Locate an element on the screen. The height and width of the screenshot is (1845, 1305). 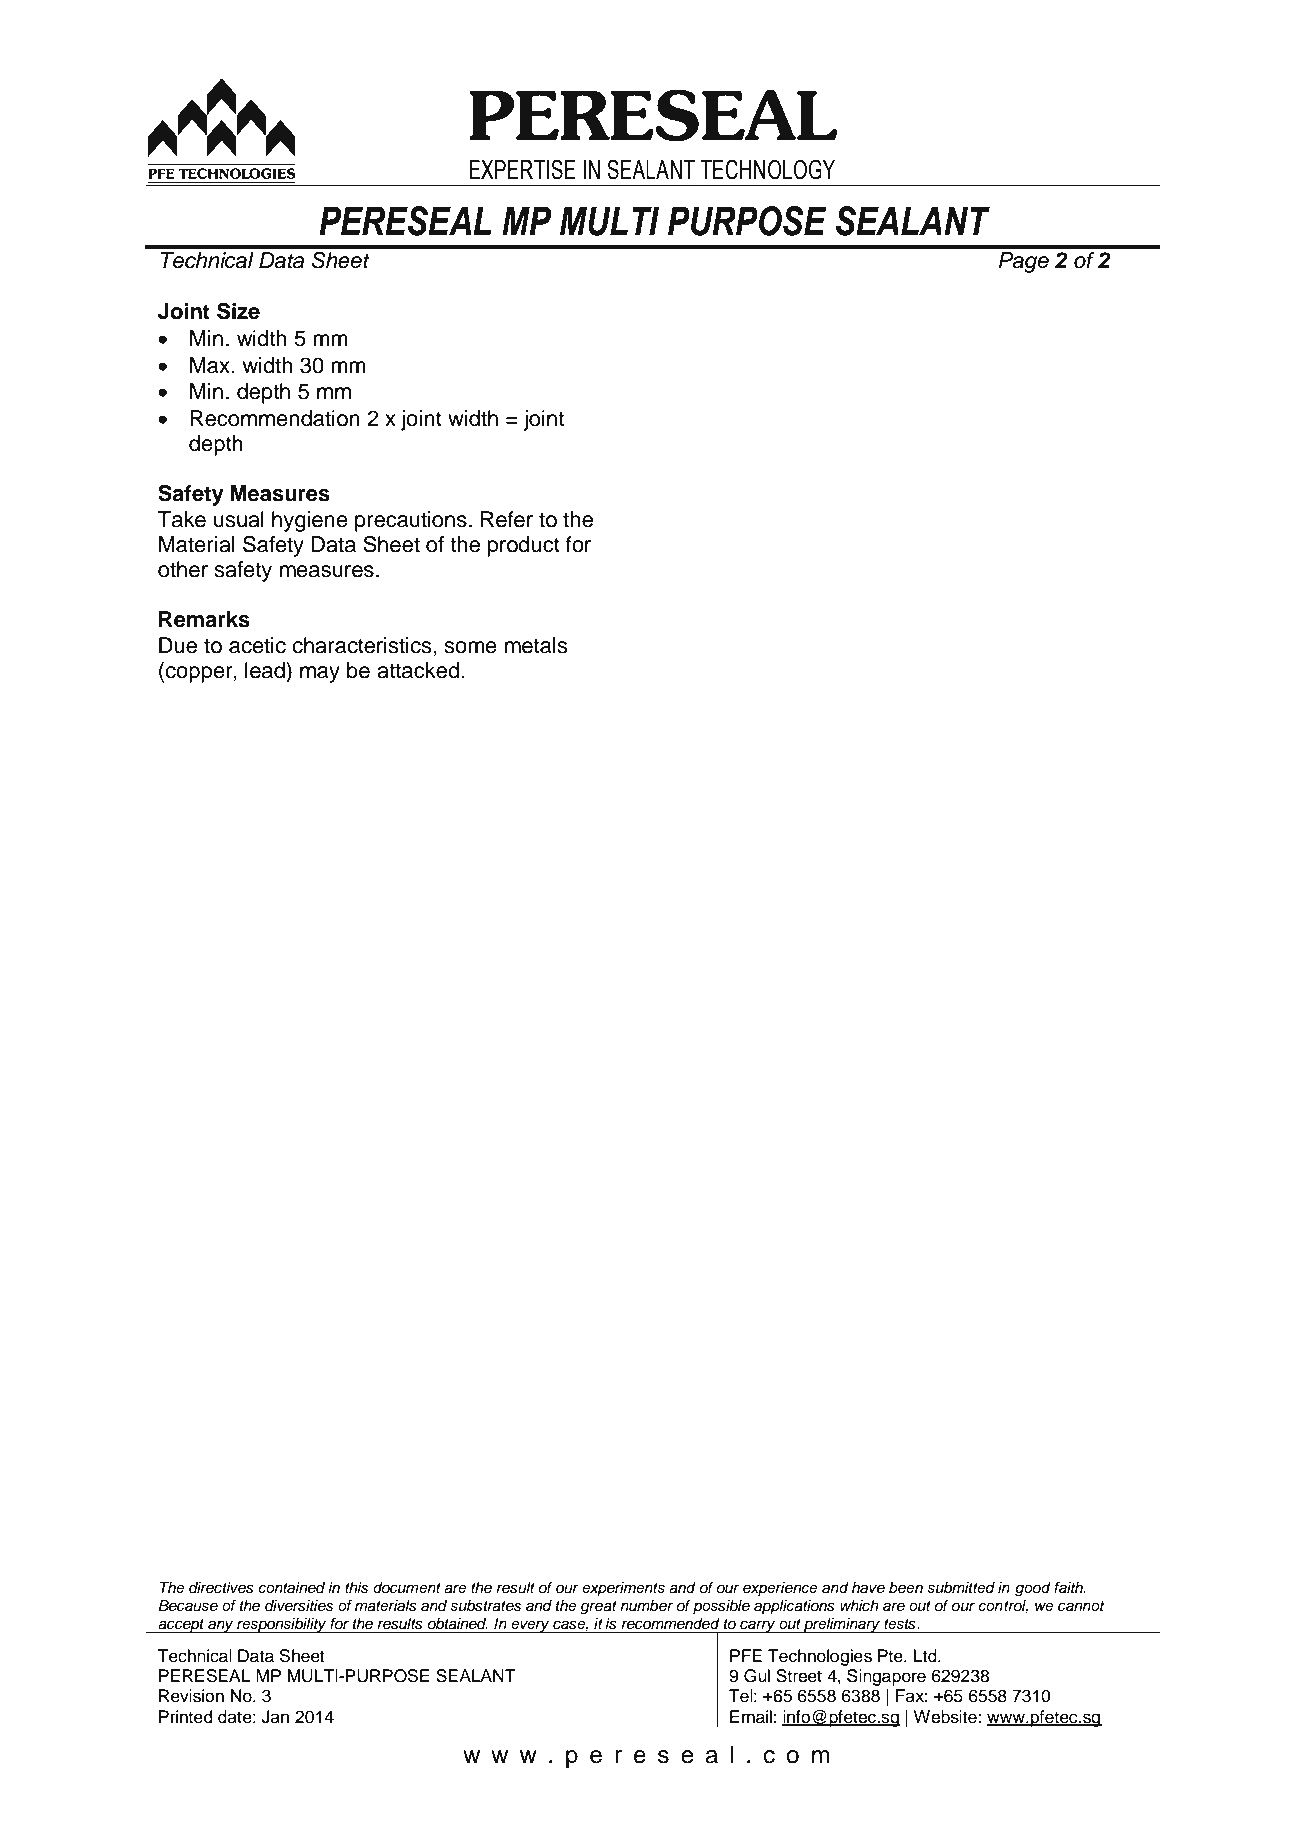
metals is located at coordinates (536, 645).
